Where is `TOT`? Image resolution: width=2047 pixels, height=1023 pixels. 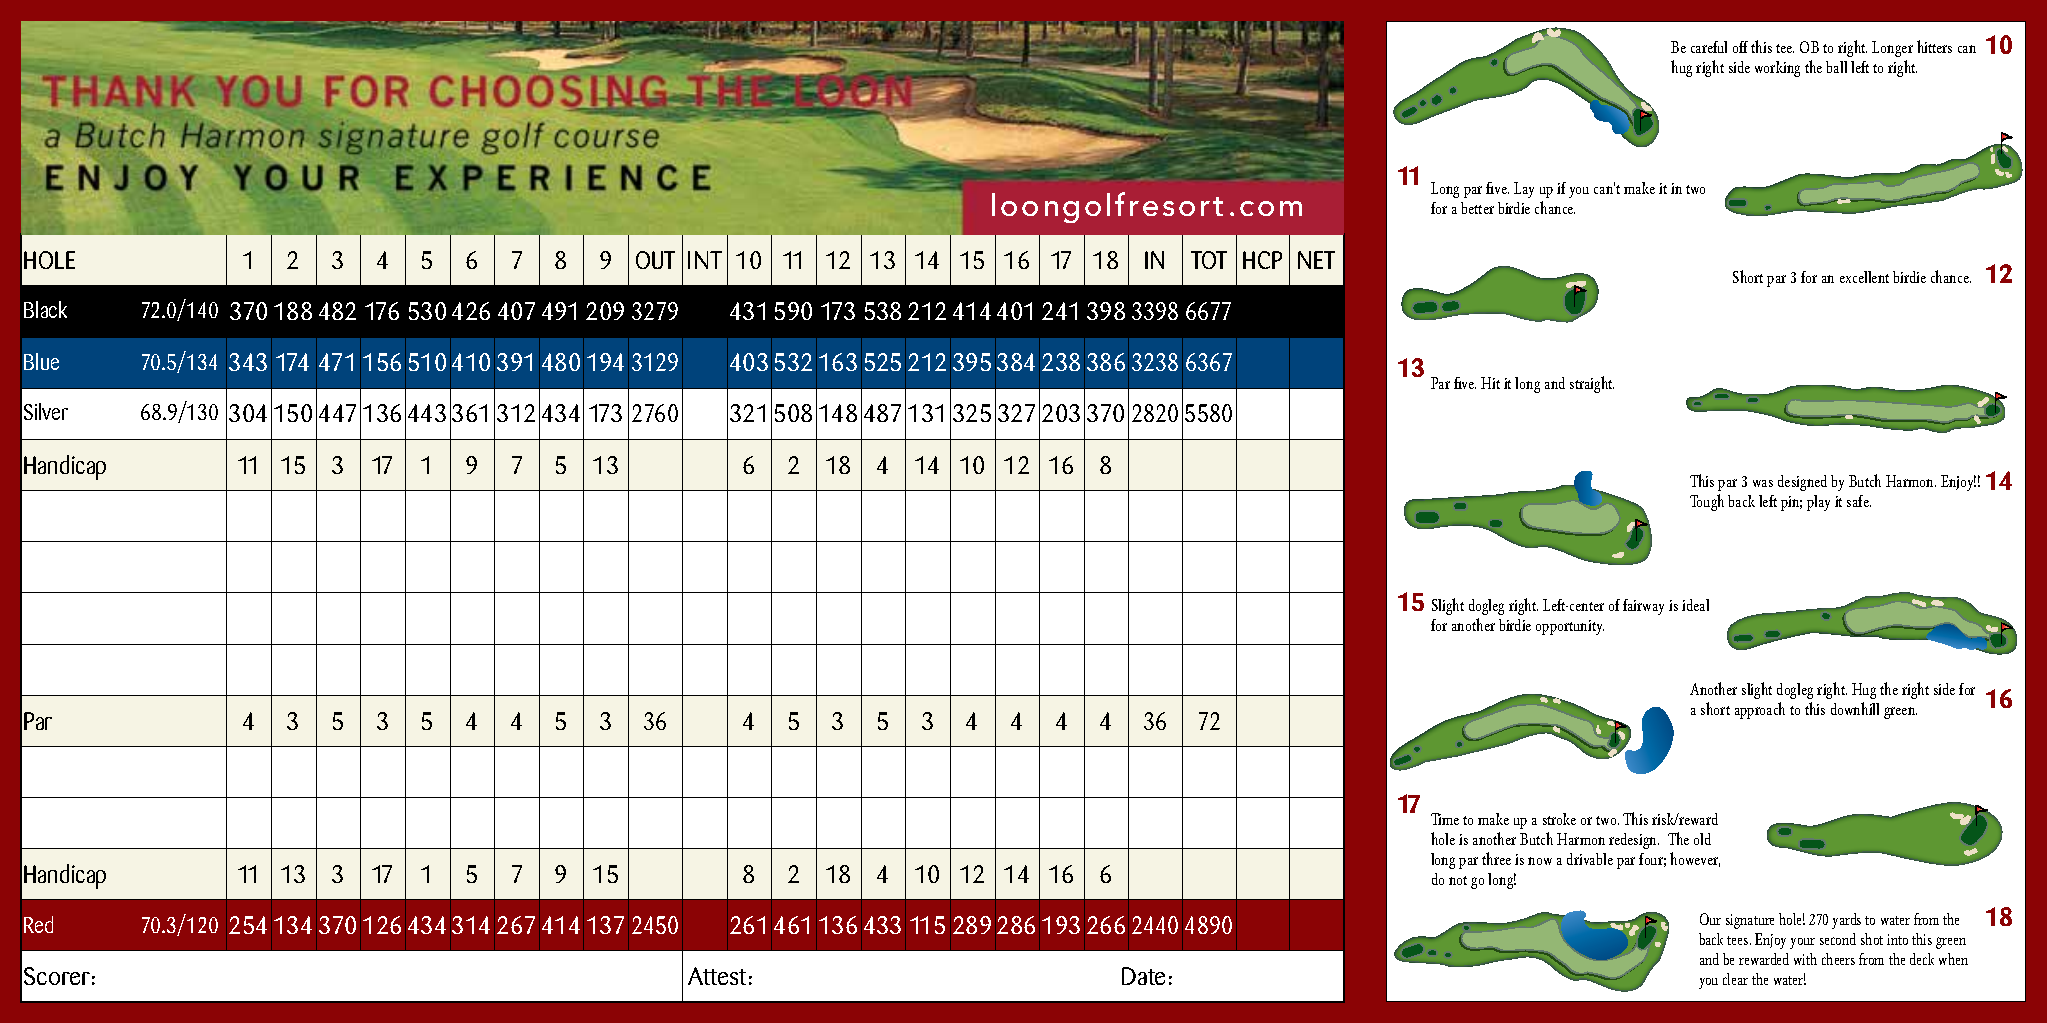 TOT is located at coordinates (1209, 260).
